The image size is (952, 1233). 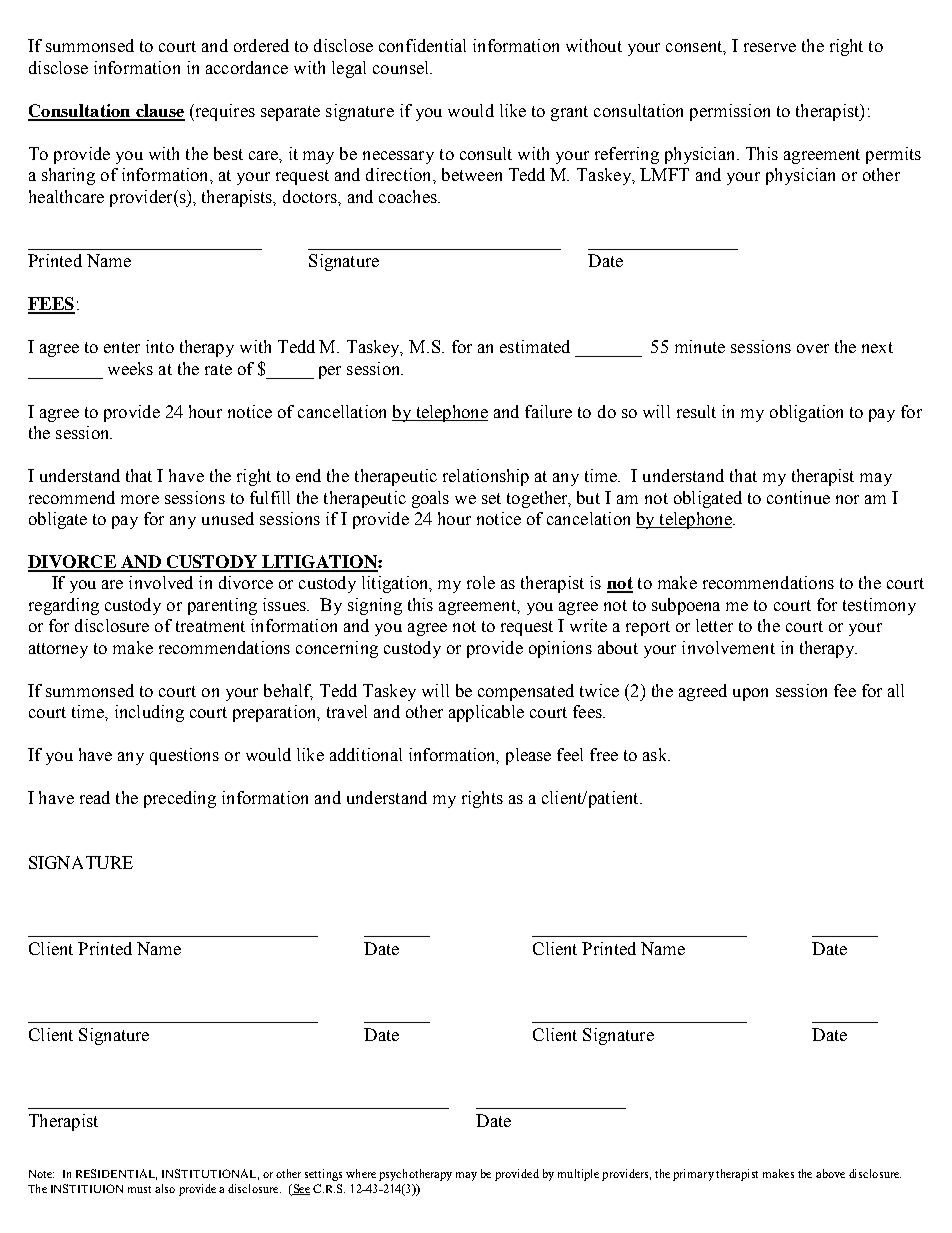 What do you see at coordinates (481, 582) in the page?
I see `role` at bounding box center [481, 582].
